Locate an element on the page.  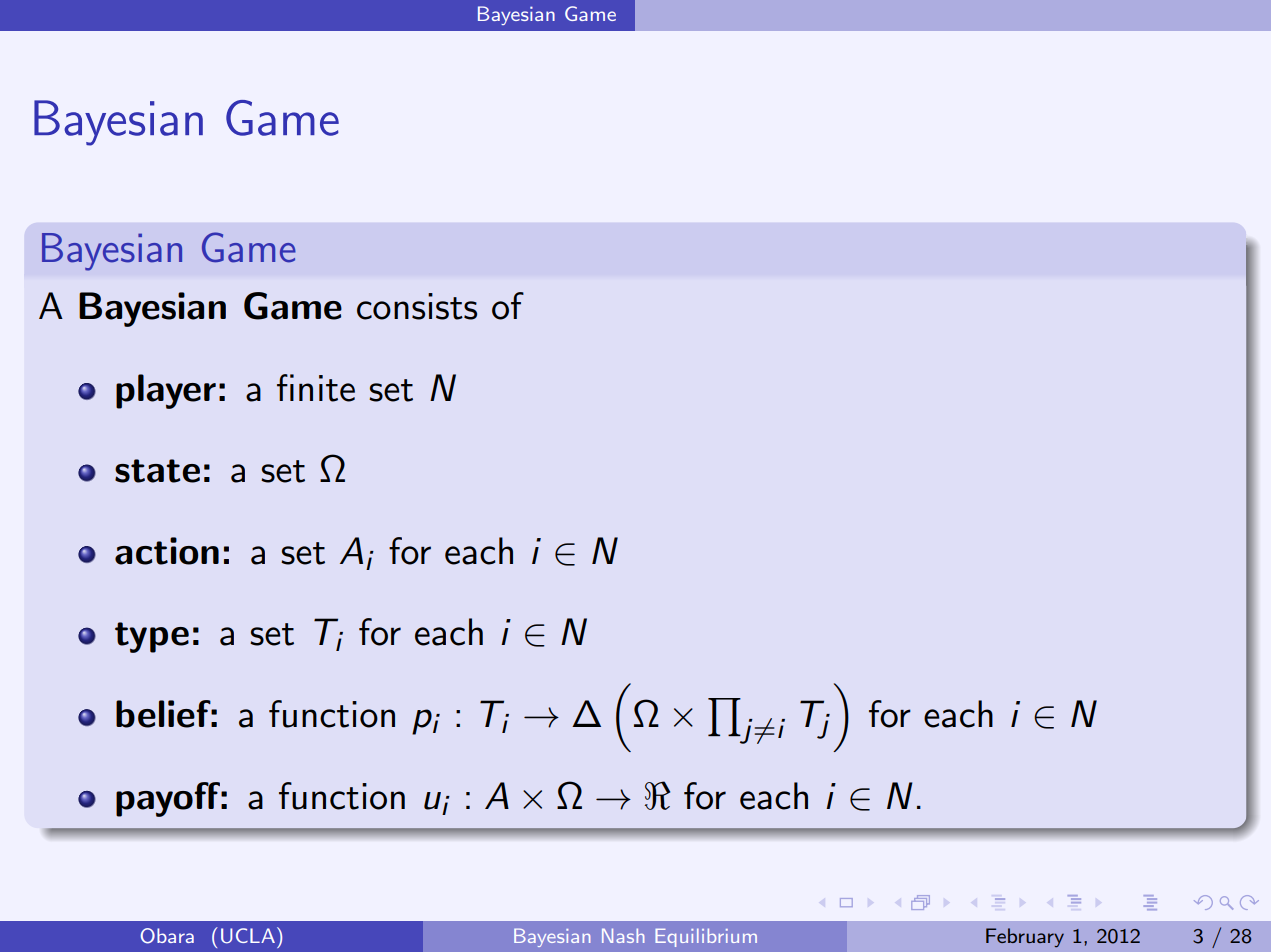
Nash is located at coordinates (623, 935).
